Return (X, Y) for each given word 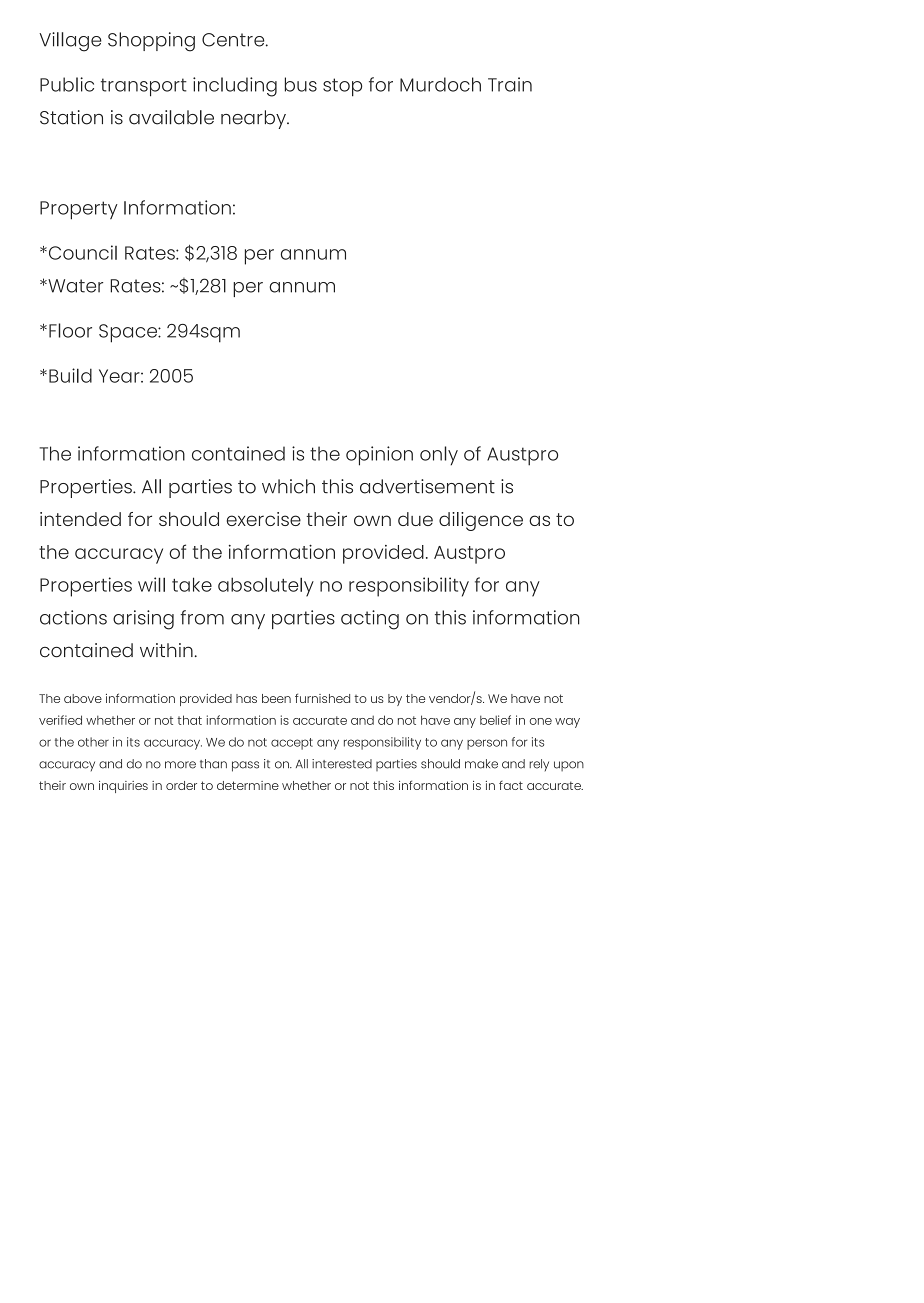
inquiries (123, 787)
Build (70, 375)
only (439, 456)
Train (510, 84)
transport (144, 87)
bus (301, 84)
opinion (379, 456)
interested (342, 764)
